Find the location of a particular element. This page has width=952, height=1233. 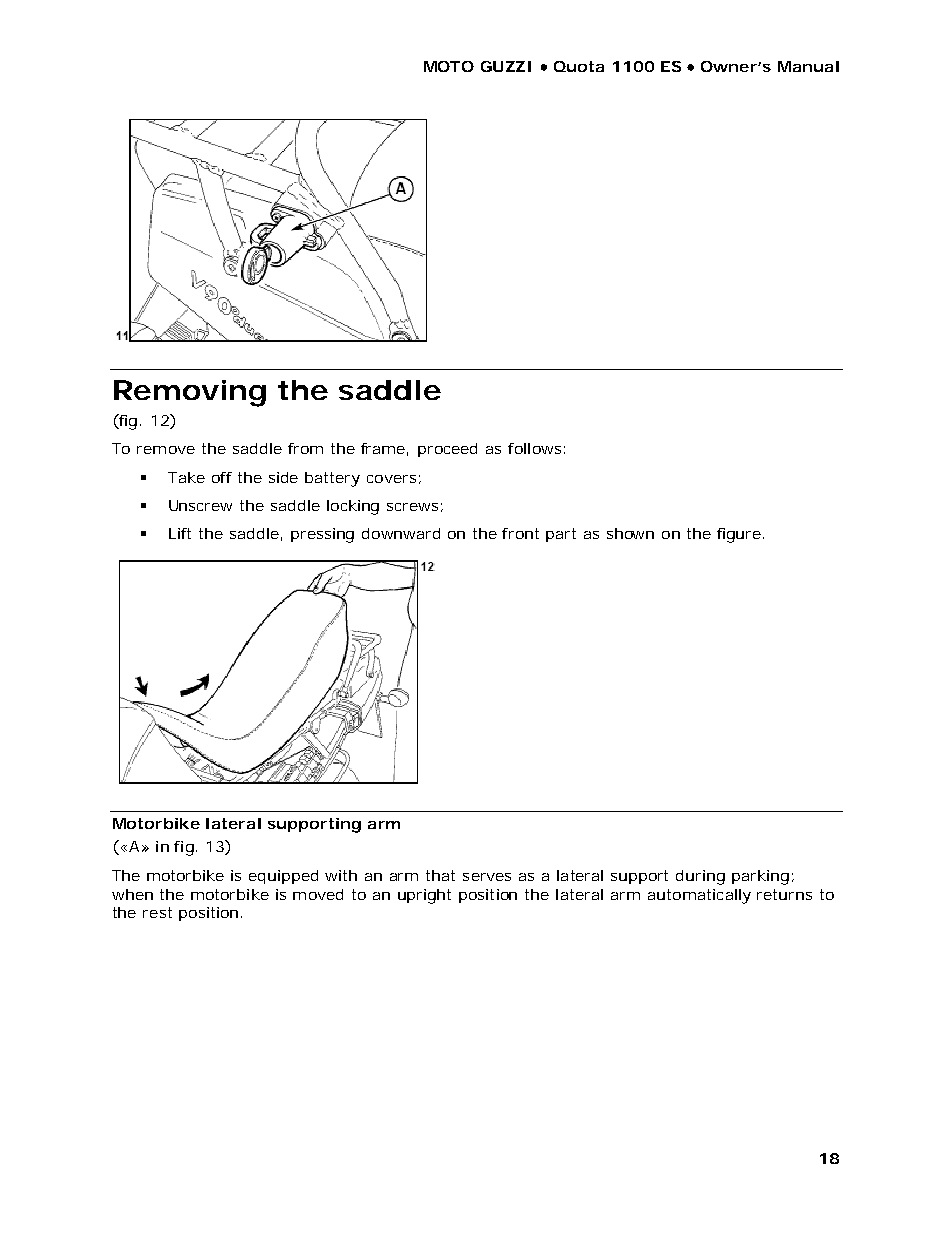

Quota is located at coordinates (579, 66).
